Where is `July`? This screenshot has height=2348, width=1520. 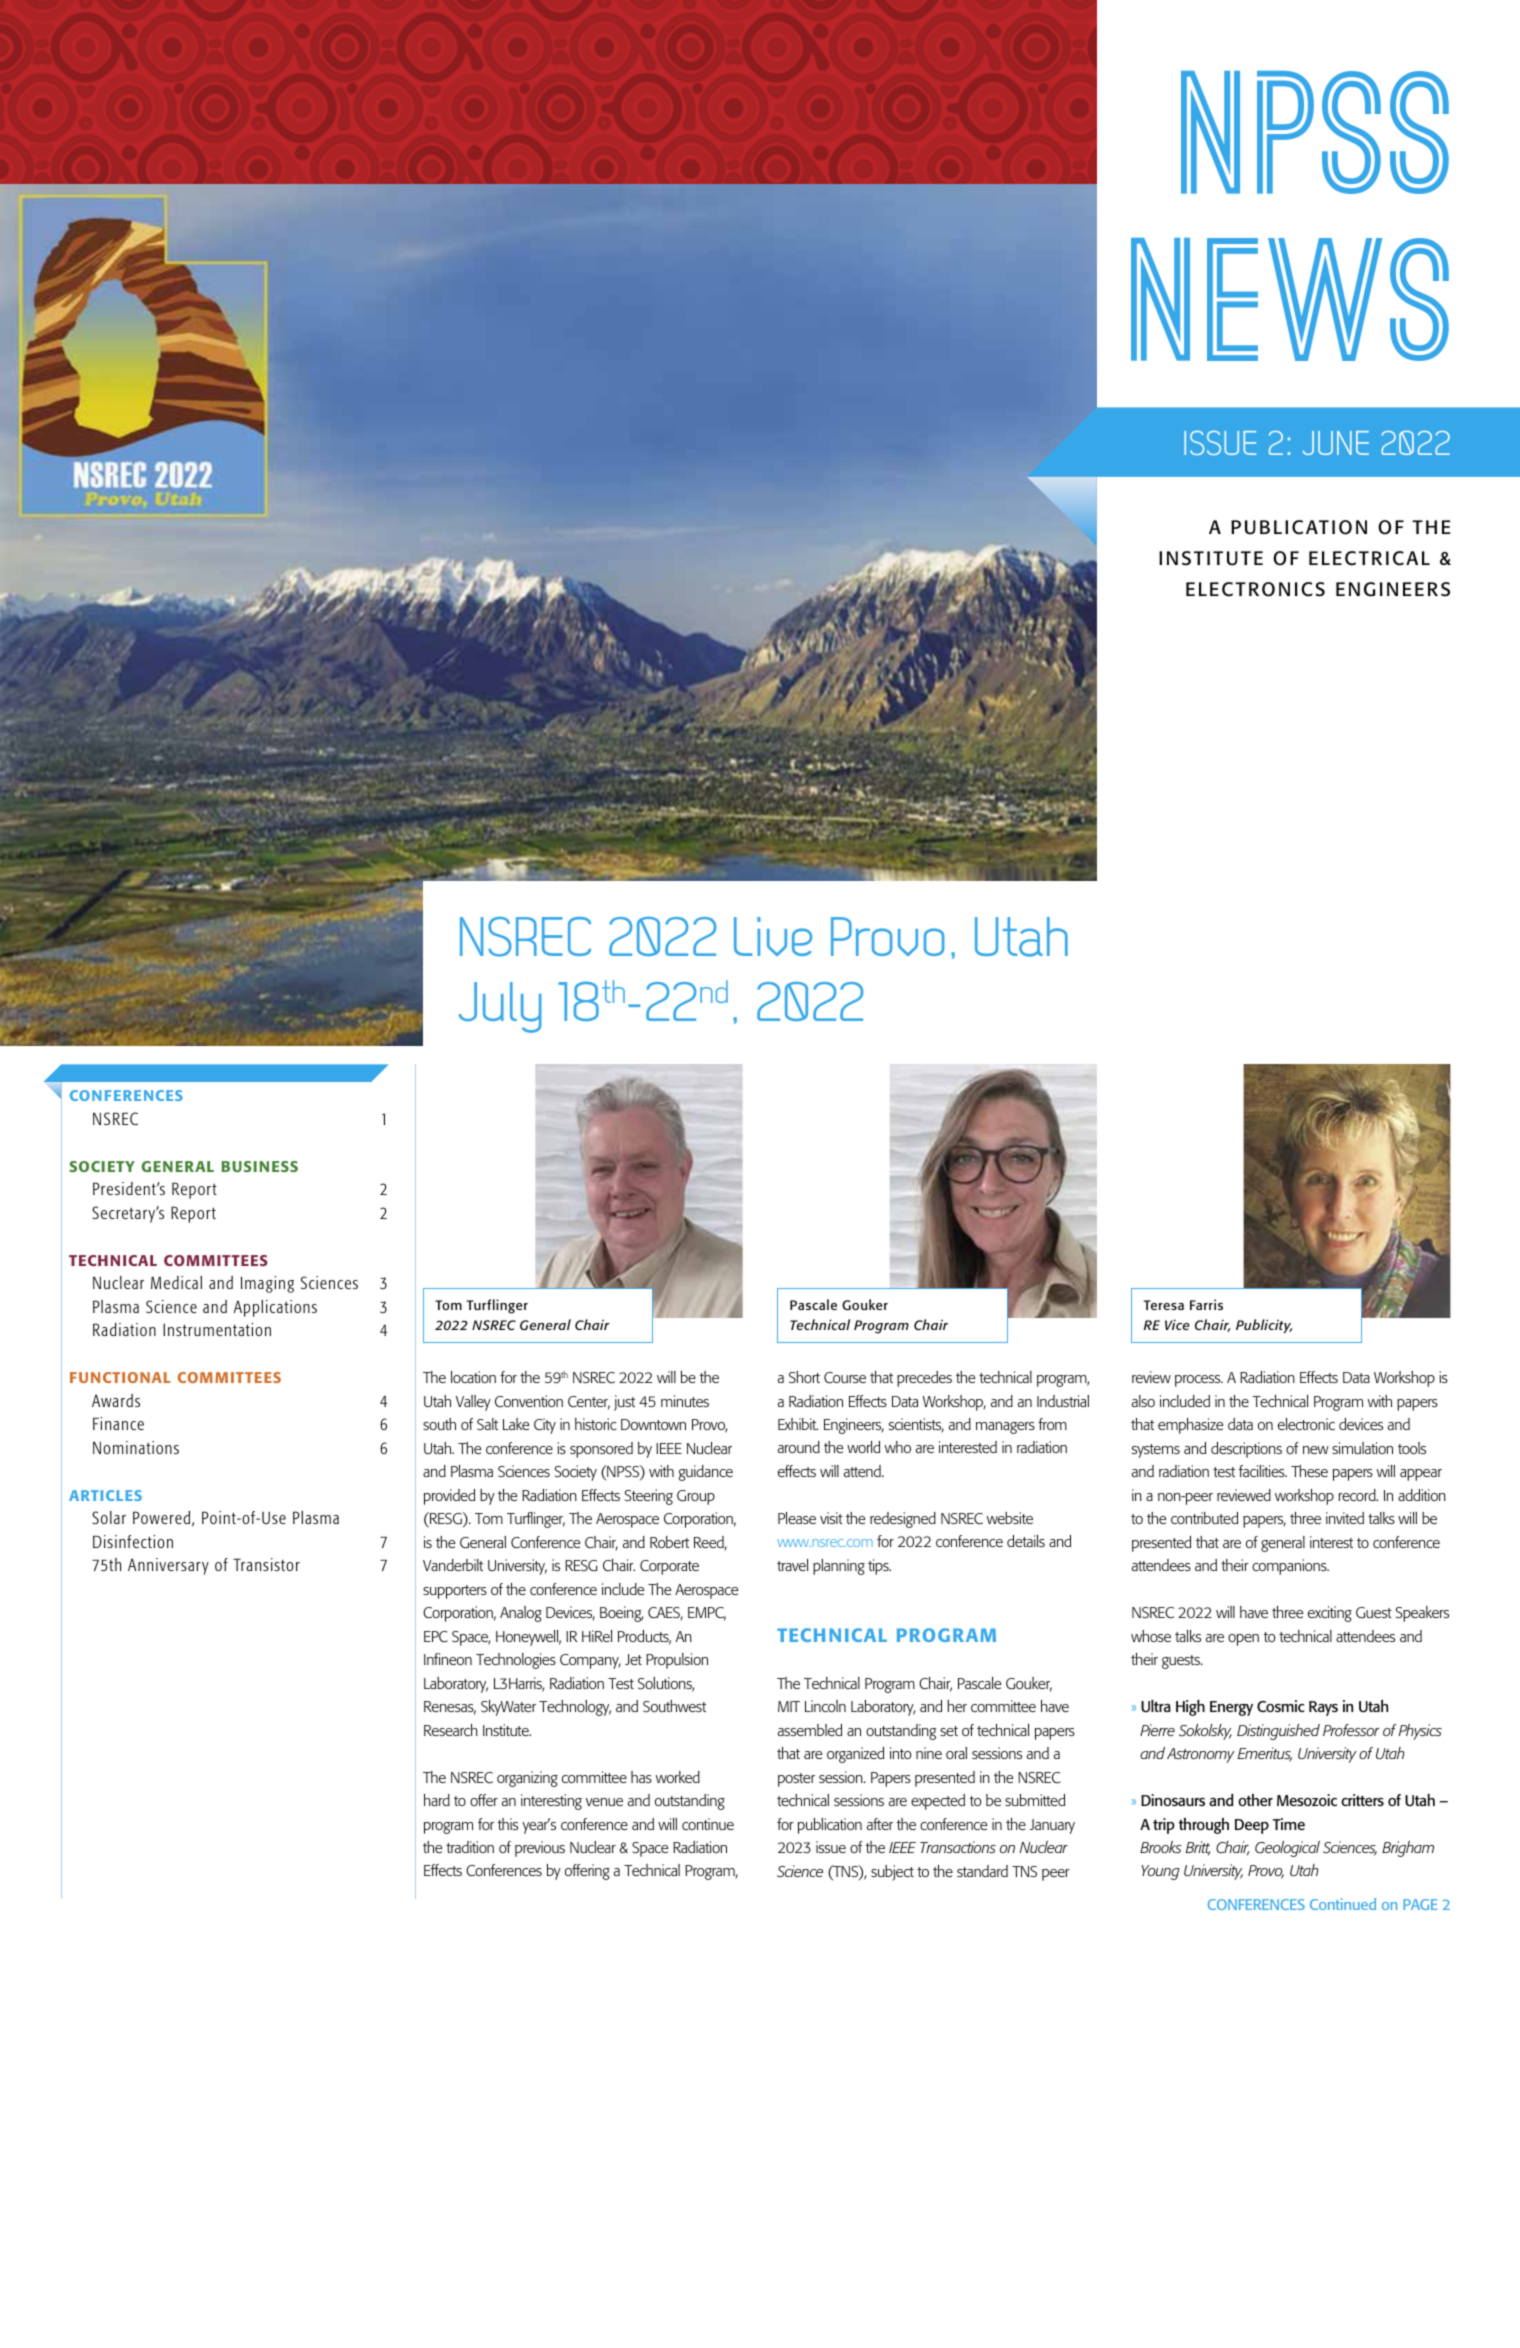
July is located at coordinates (500, 1007).
